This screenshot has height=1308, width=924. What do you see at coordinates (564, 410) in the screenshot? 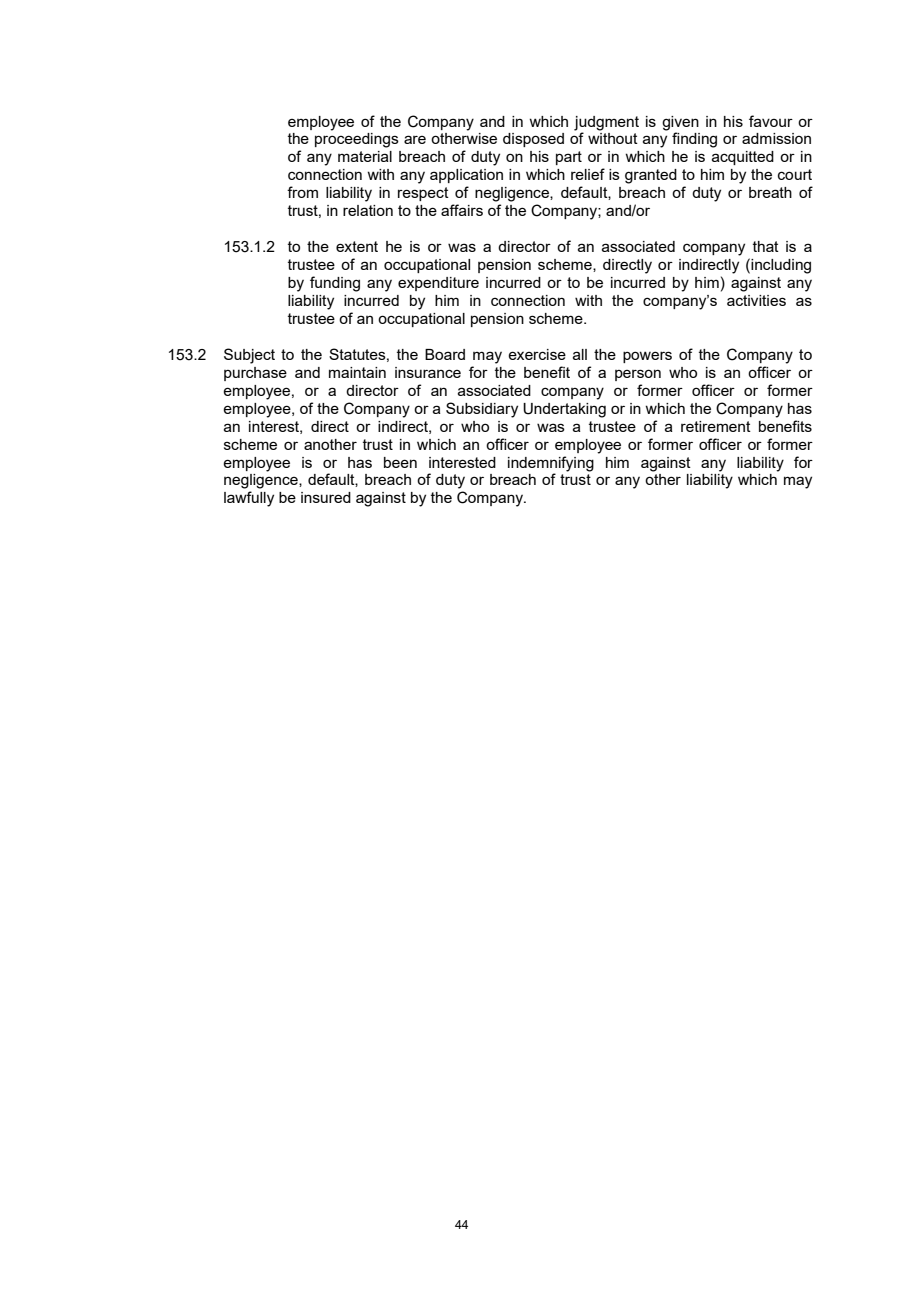
I see `Undertaking` at bounding box center [564, 410].
